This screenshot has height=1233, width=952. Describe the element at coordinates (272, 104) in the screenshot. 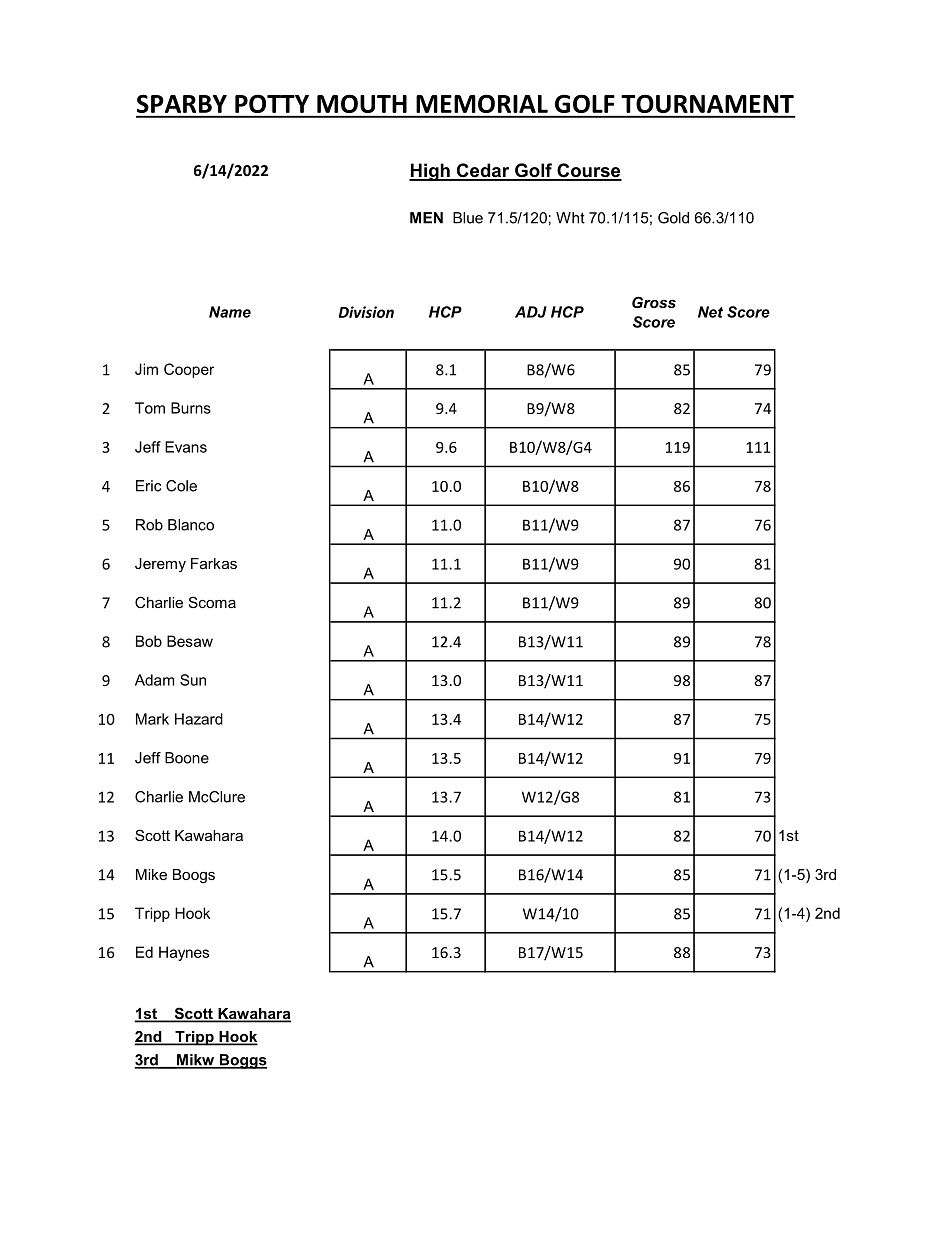

I see `POTTY` at that location.
